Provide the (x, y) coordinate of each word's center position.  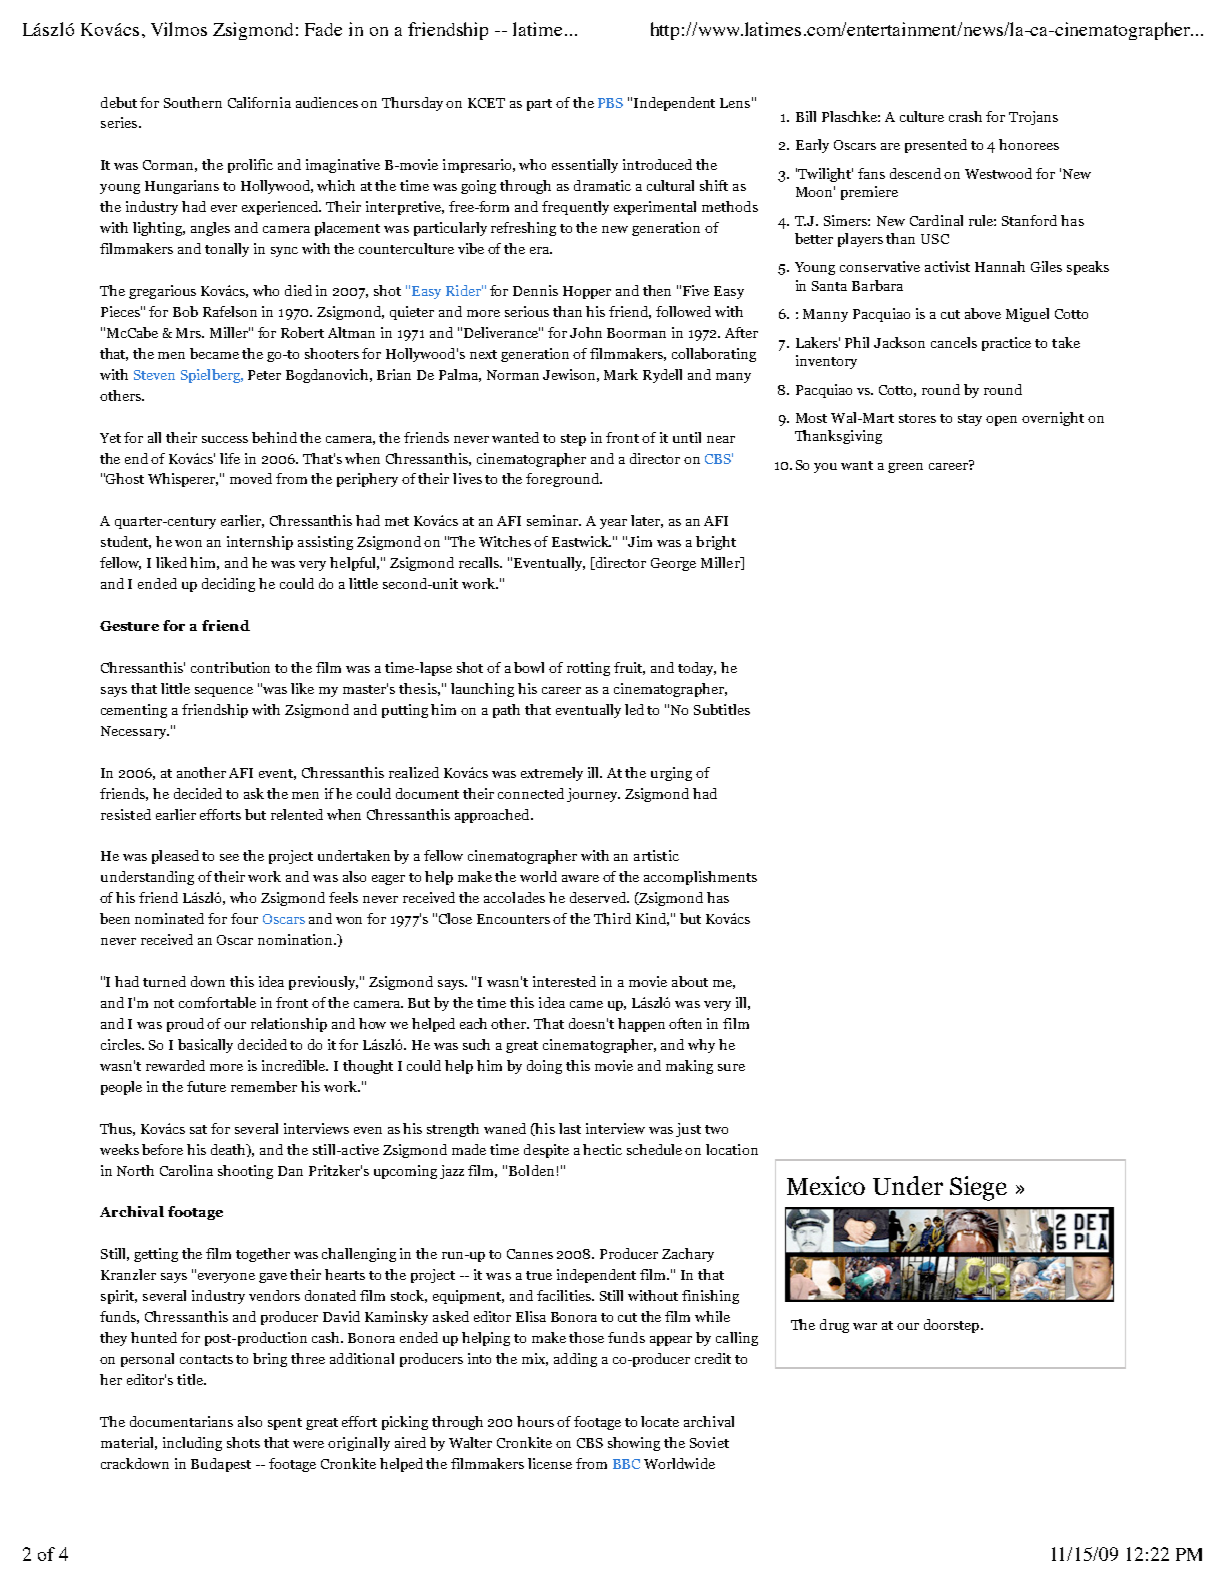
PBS (610, 103)
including (192, 1444)
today (697, 669)
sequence (224, 692)
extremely (552, 774)
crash (965, 116)
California (259, 102)
